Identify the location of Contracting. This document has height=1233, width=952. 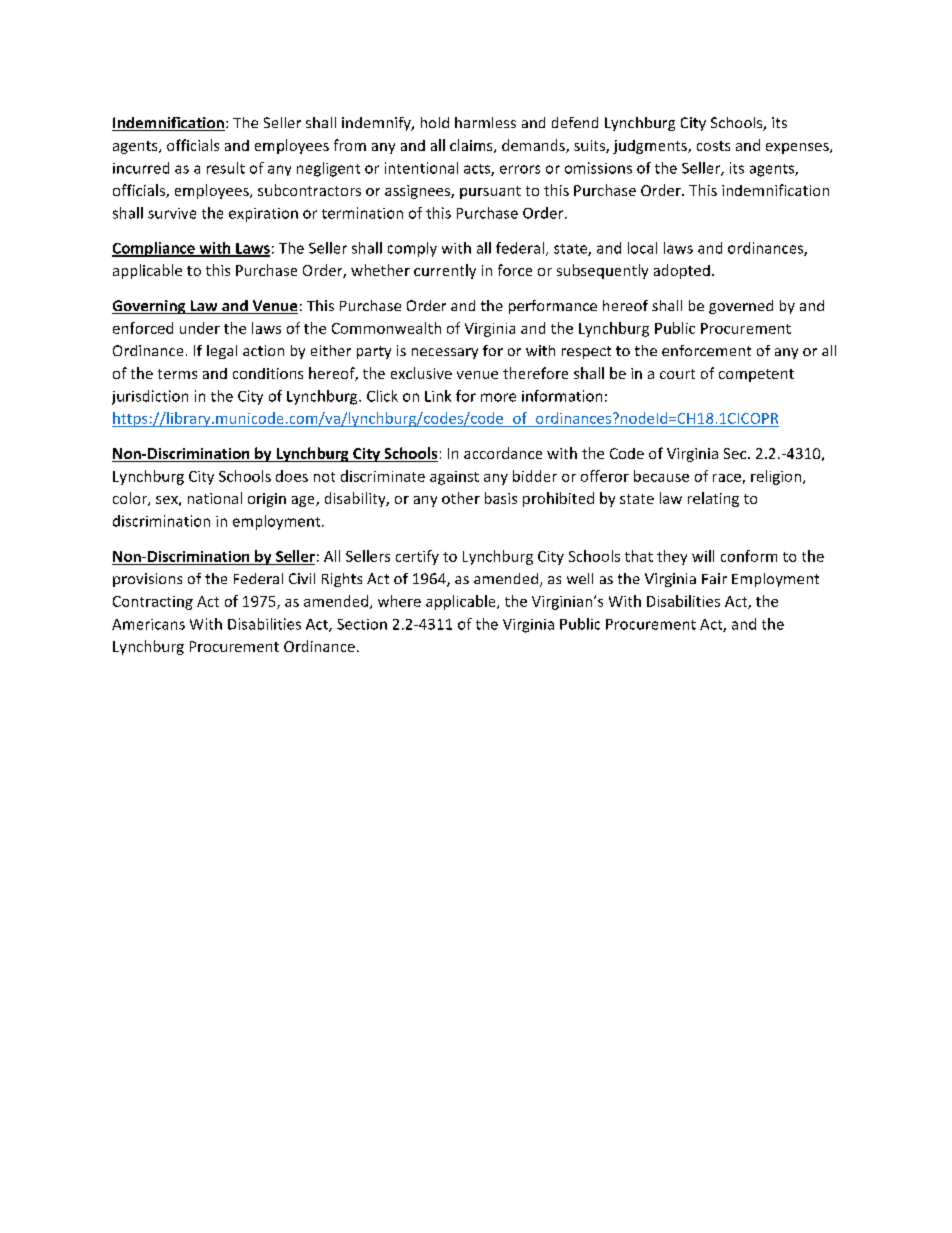
(153, 603).
